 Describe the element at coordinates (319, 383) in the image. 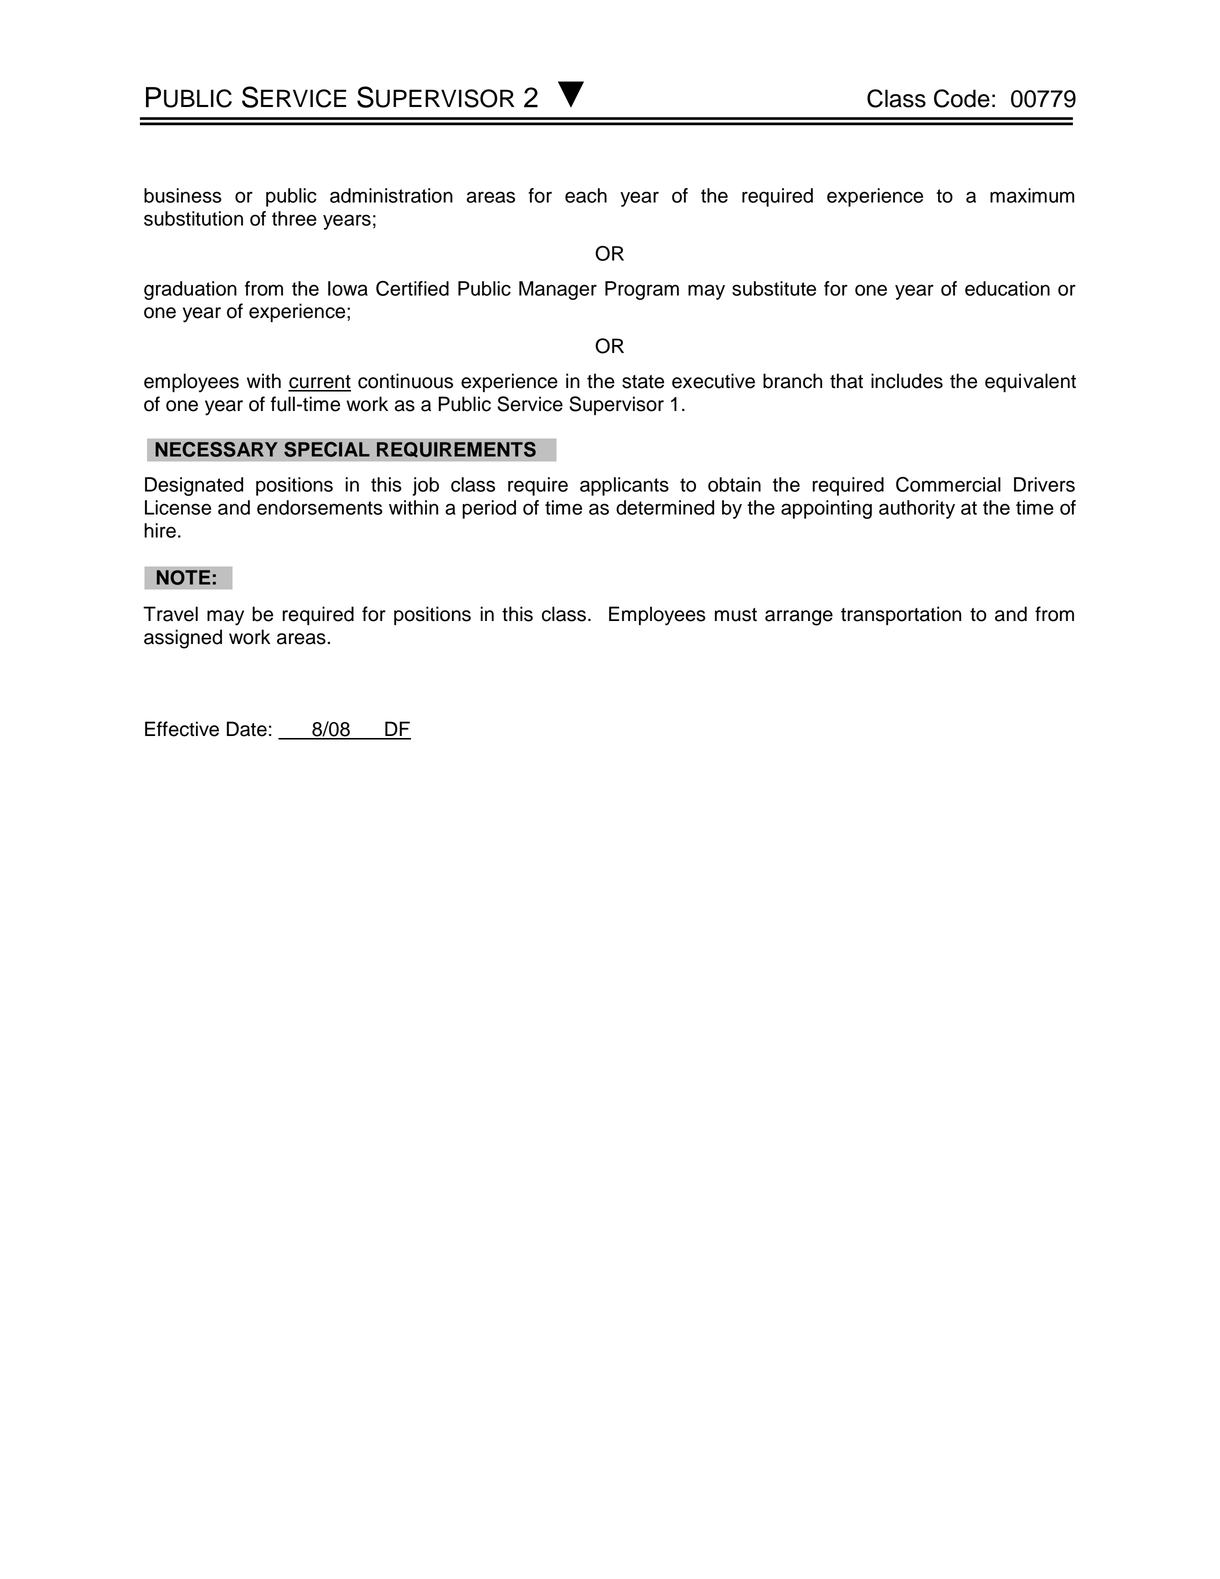

I see `current` at that location.
